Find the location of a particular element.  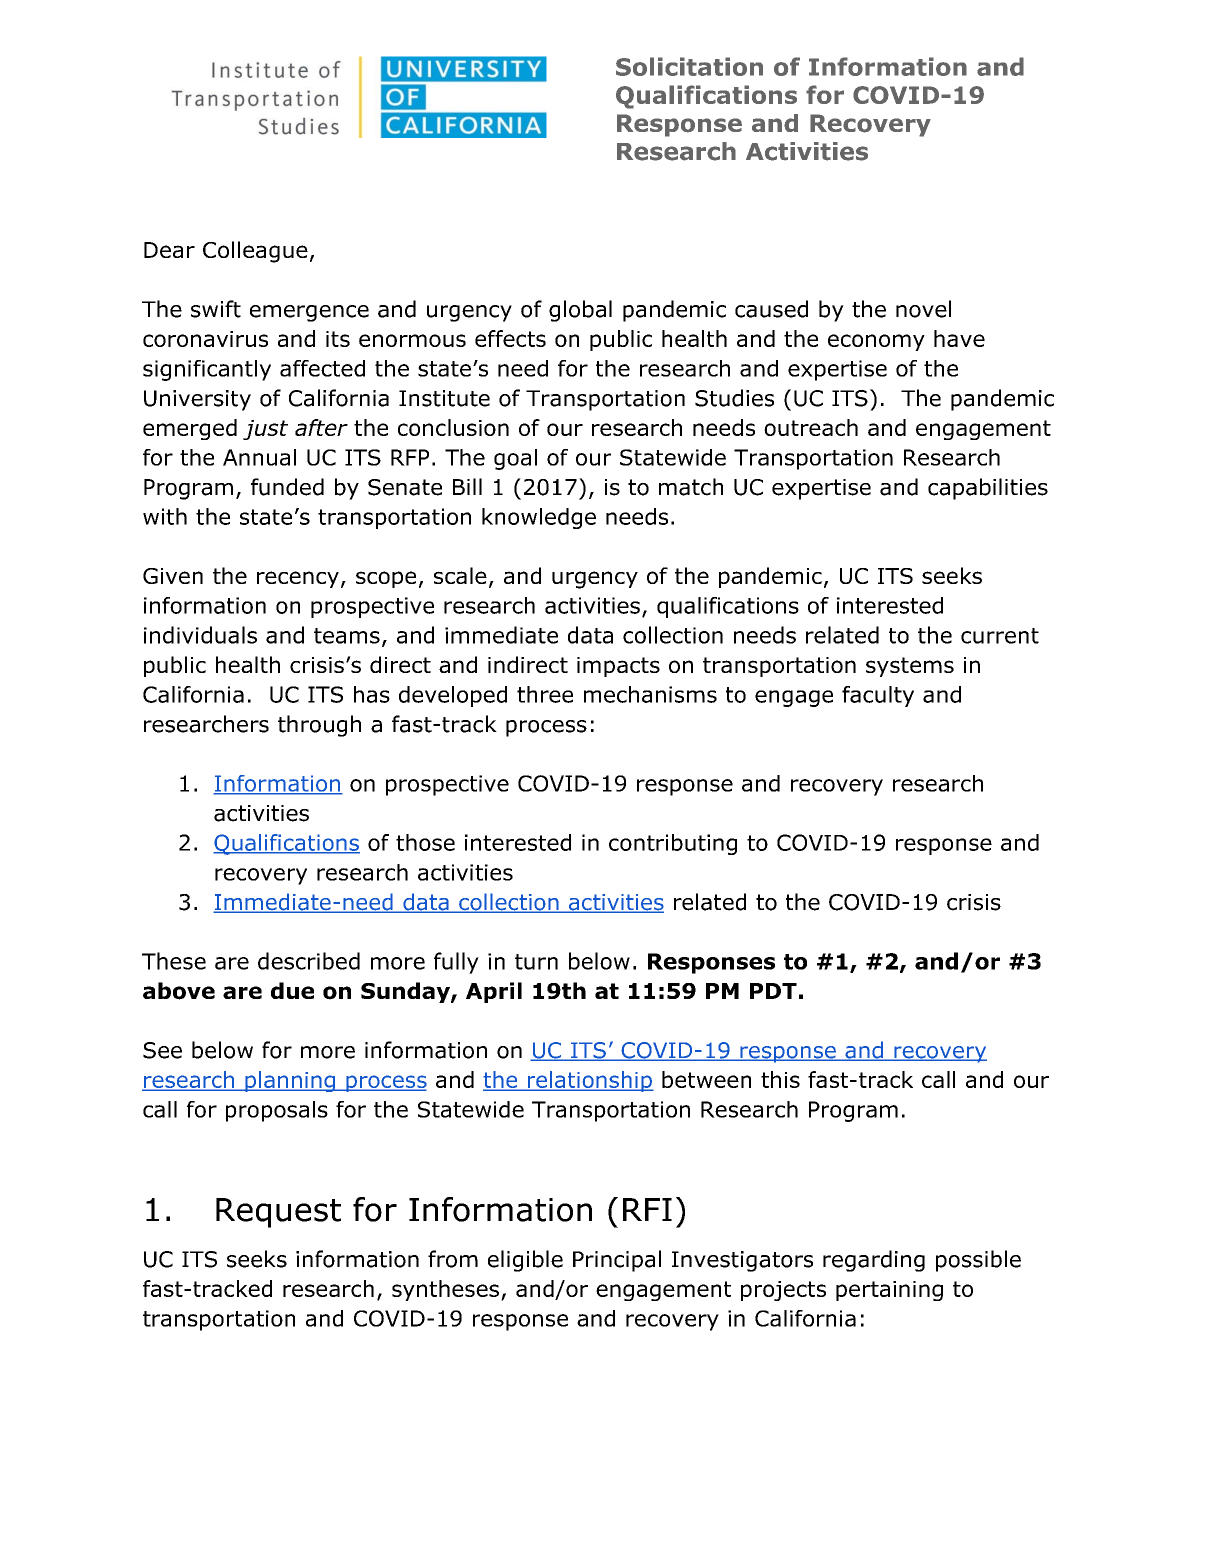

through is located at coordinates (319, 726).
